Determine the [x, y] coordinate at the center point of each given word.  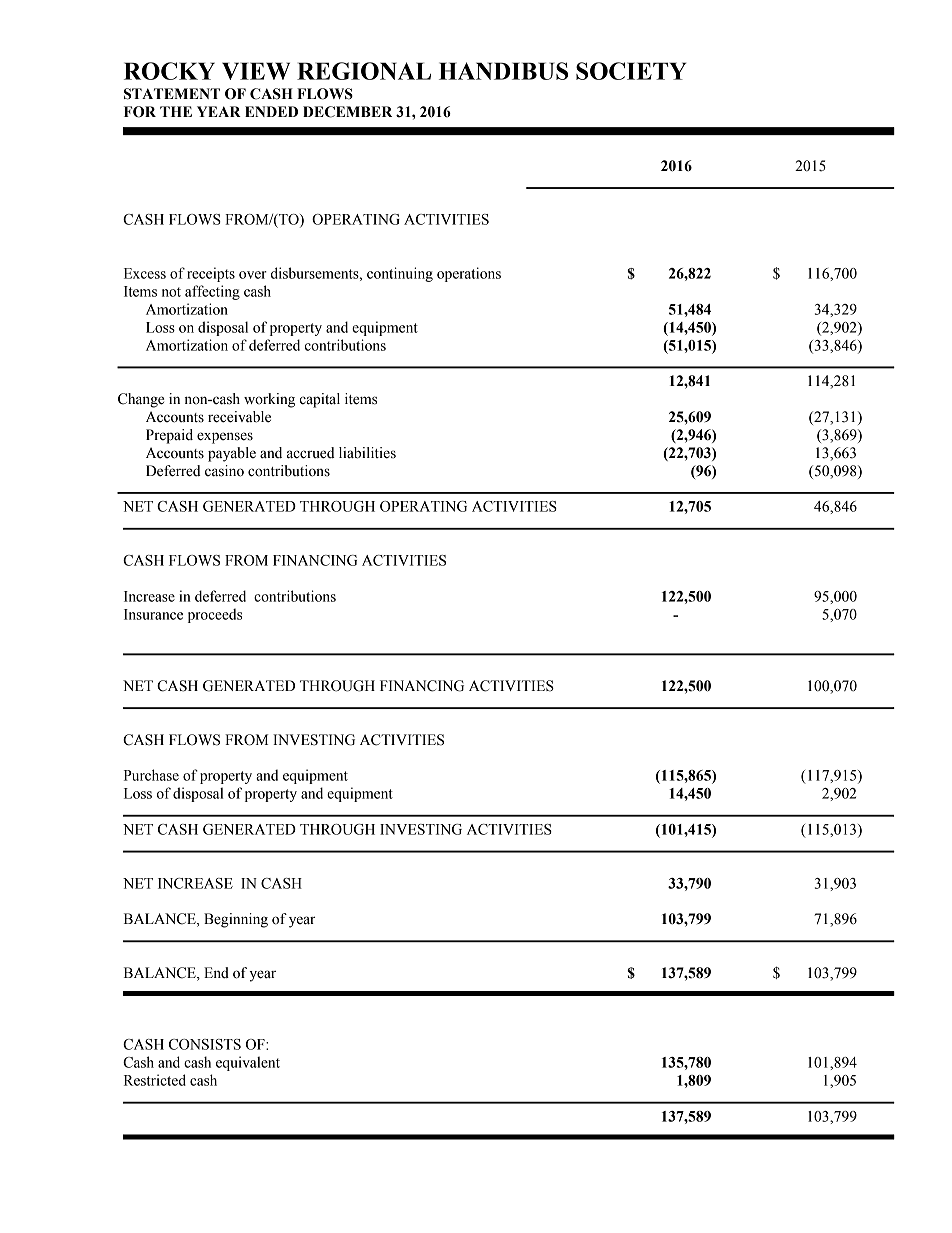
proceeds [215, 615]
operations [469, 274]
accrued [311, 453]
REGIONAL [364, 71]
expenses [225, 438]
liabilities [367, 453]
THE [176, 111]
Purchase [151, 775]
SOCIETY [631, 71]
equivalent [248, 1063]
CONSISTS [205, 1044]
